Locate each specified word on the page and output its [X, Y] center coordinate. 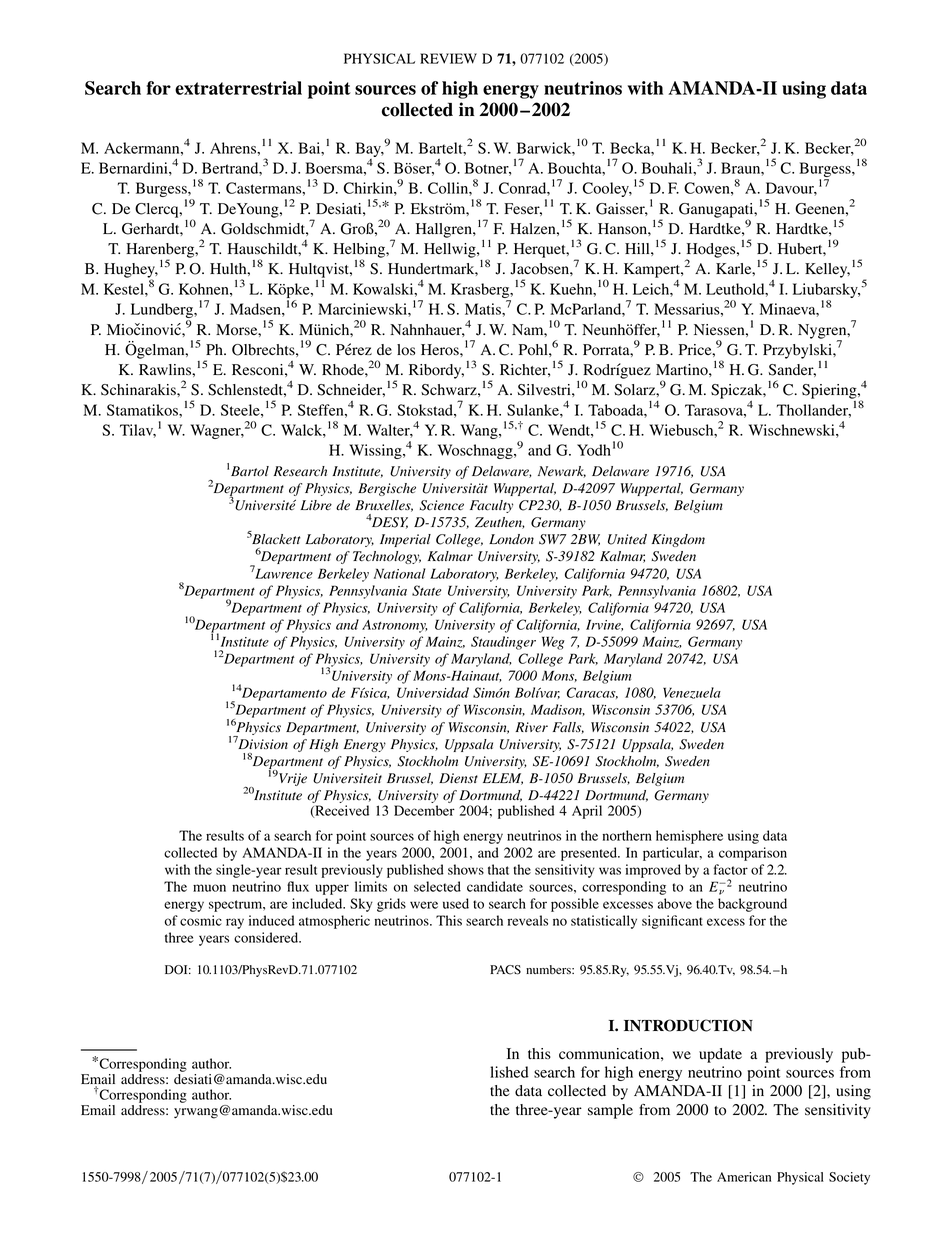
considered [267, 937]
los [406, 350]
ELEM [503, 779]
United [627, 539]
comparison [753, 854]
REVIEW [448, 58]
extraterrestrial [238, 88]
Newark [562, 472]
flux [298, 886]
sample [610, 1111]
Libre [316, 505]
